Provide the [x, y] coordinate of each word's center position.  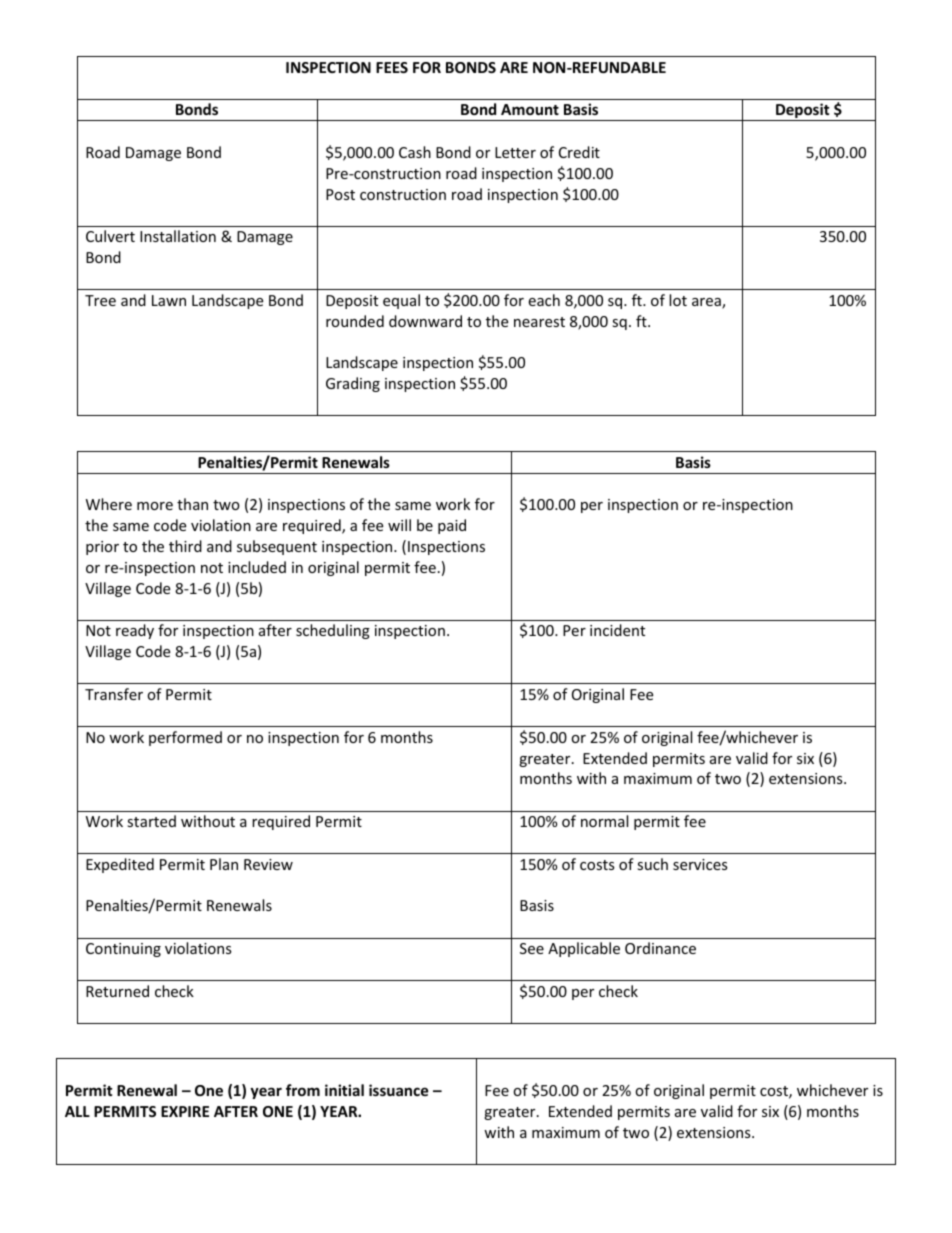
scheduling [333, 631]
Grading [353, 384]
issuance [399, 1090]
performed [185, 738]
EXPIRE [185, 1111]
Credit [579, 152]
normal [604, 821]
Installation [178, 236]
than [192, 504]
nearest [539, 322]
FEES [392, 67]
